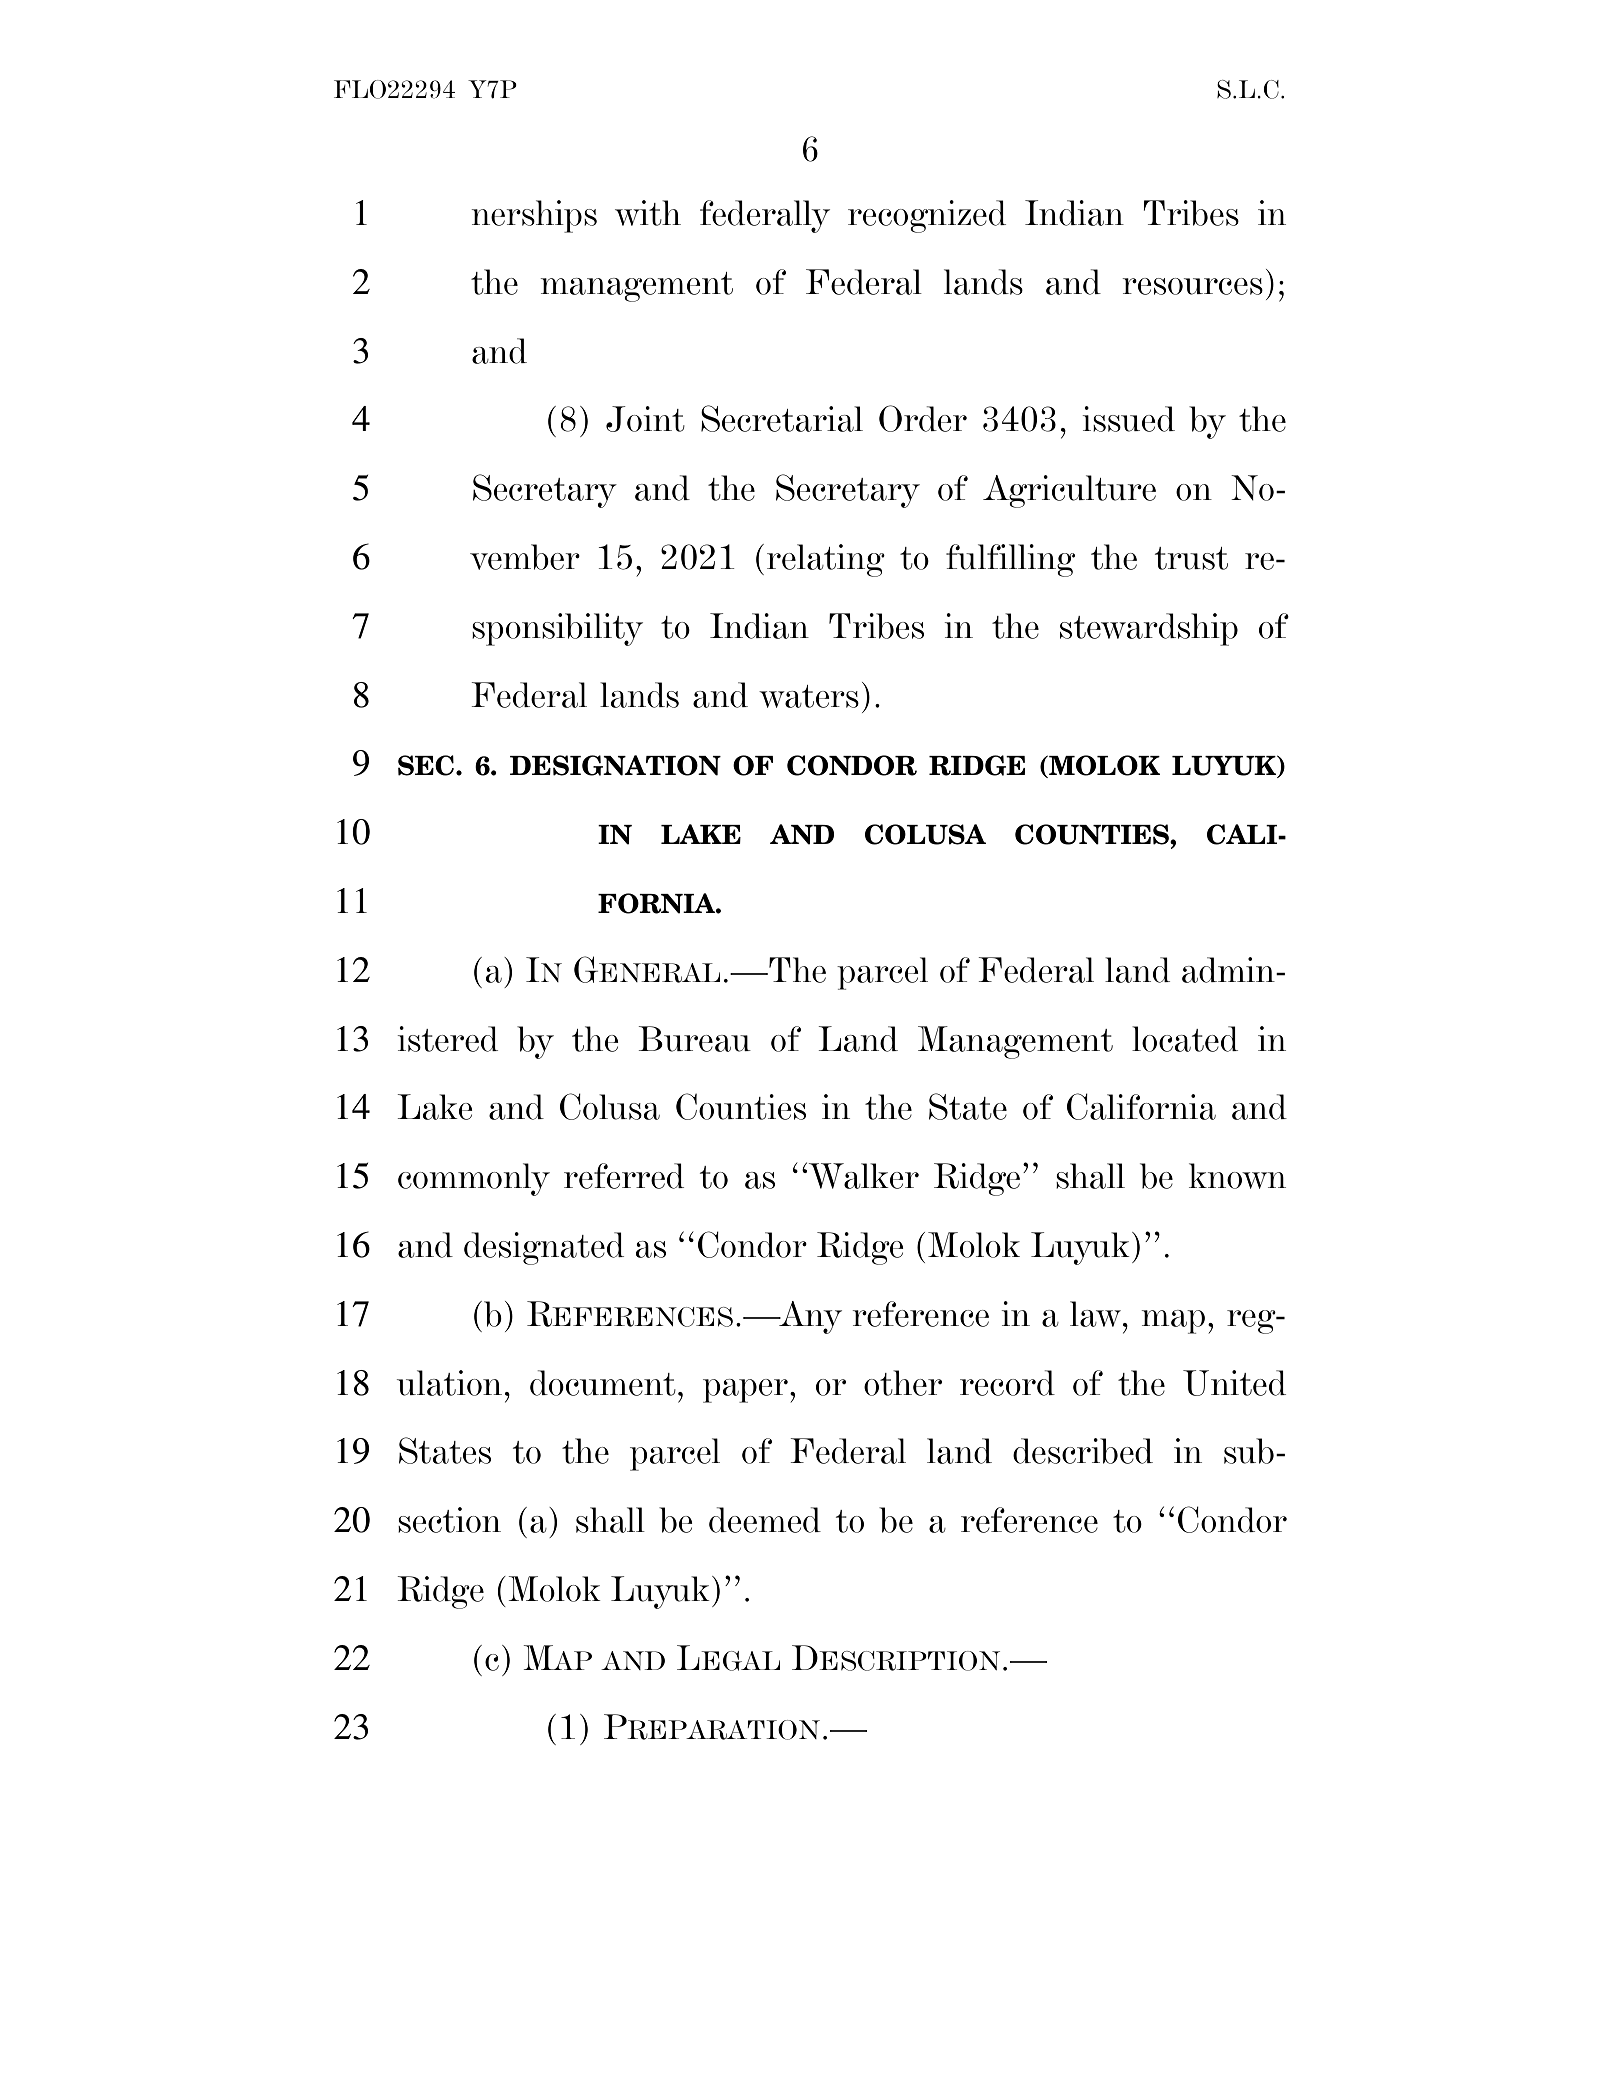  Describe the element at coordinates (927, 216) in the screenshot. I see `recognized` at that location.
